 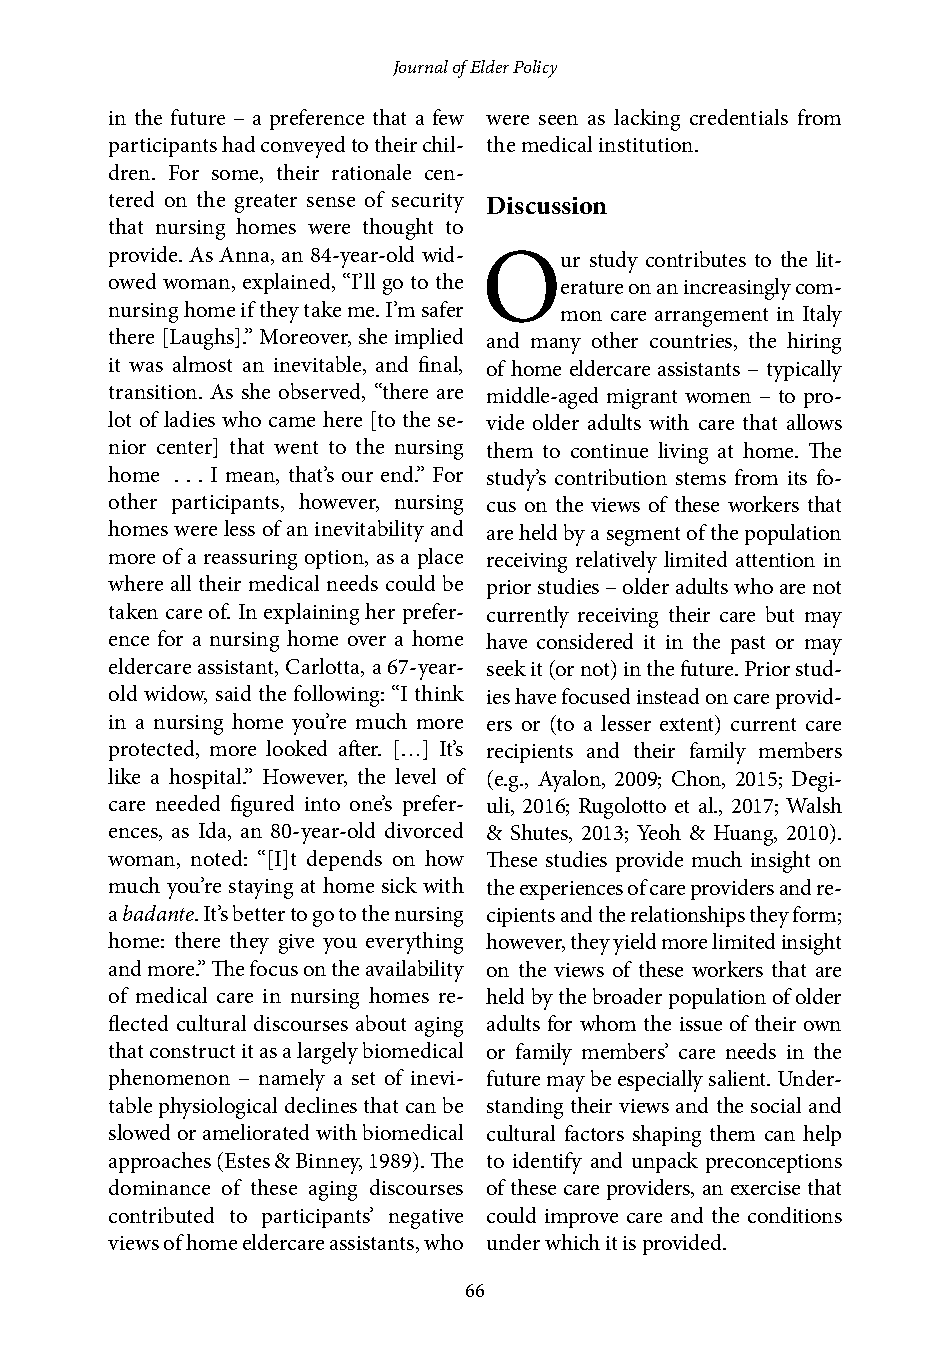 I want to click on Huang, so click(x=745, y=835).
